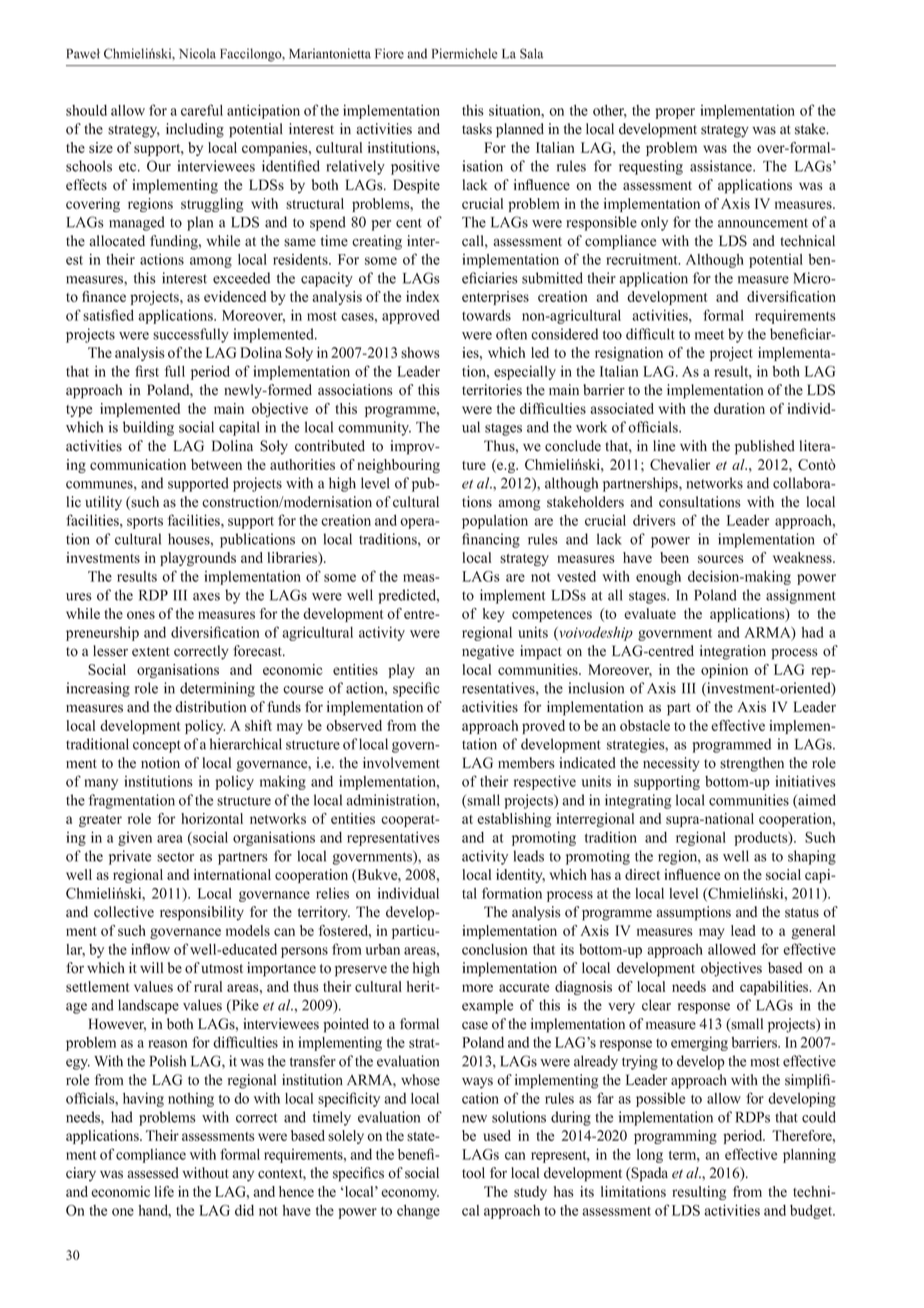 The height and width of the image is (1308, 924). What do you see at coordinates (477, 129) in the image?
I see `tasks` at bounding box center [477, 129].
